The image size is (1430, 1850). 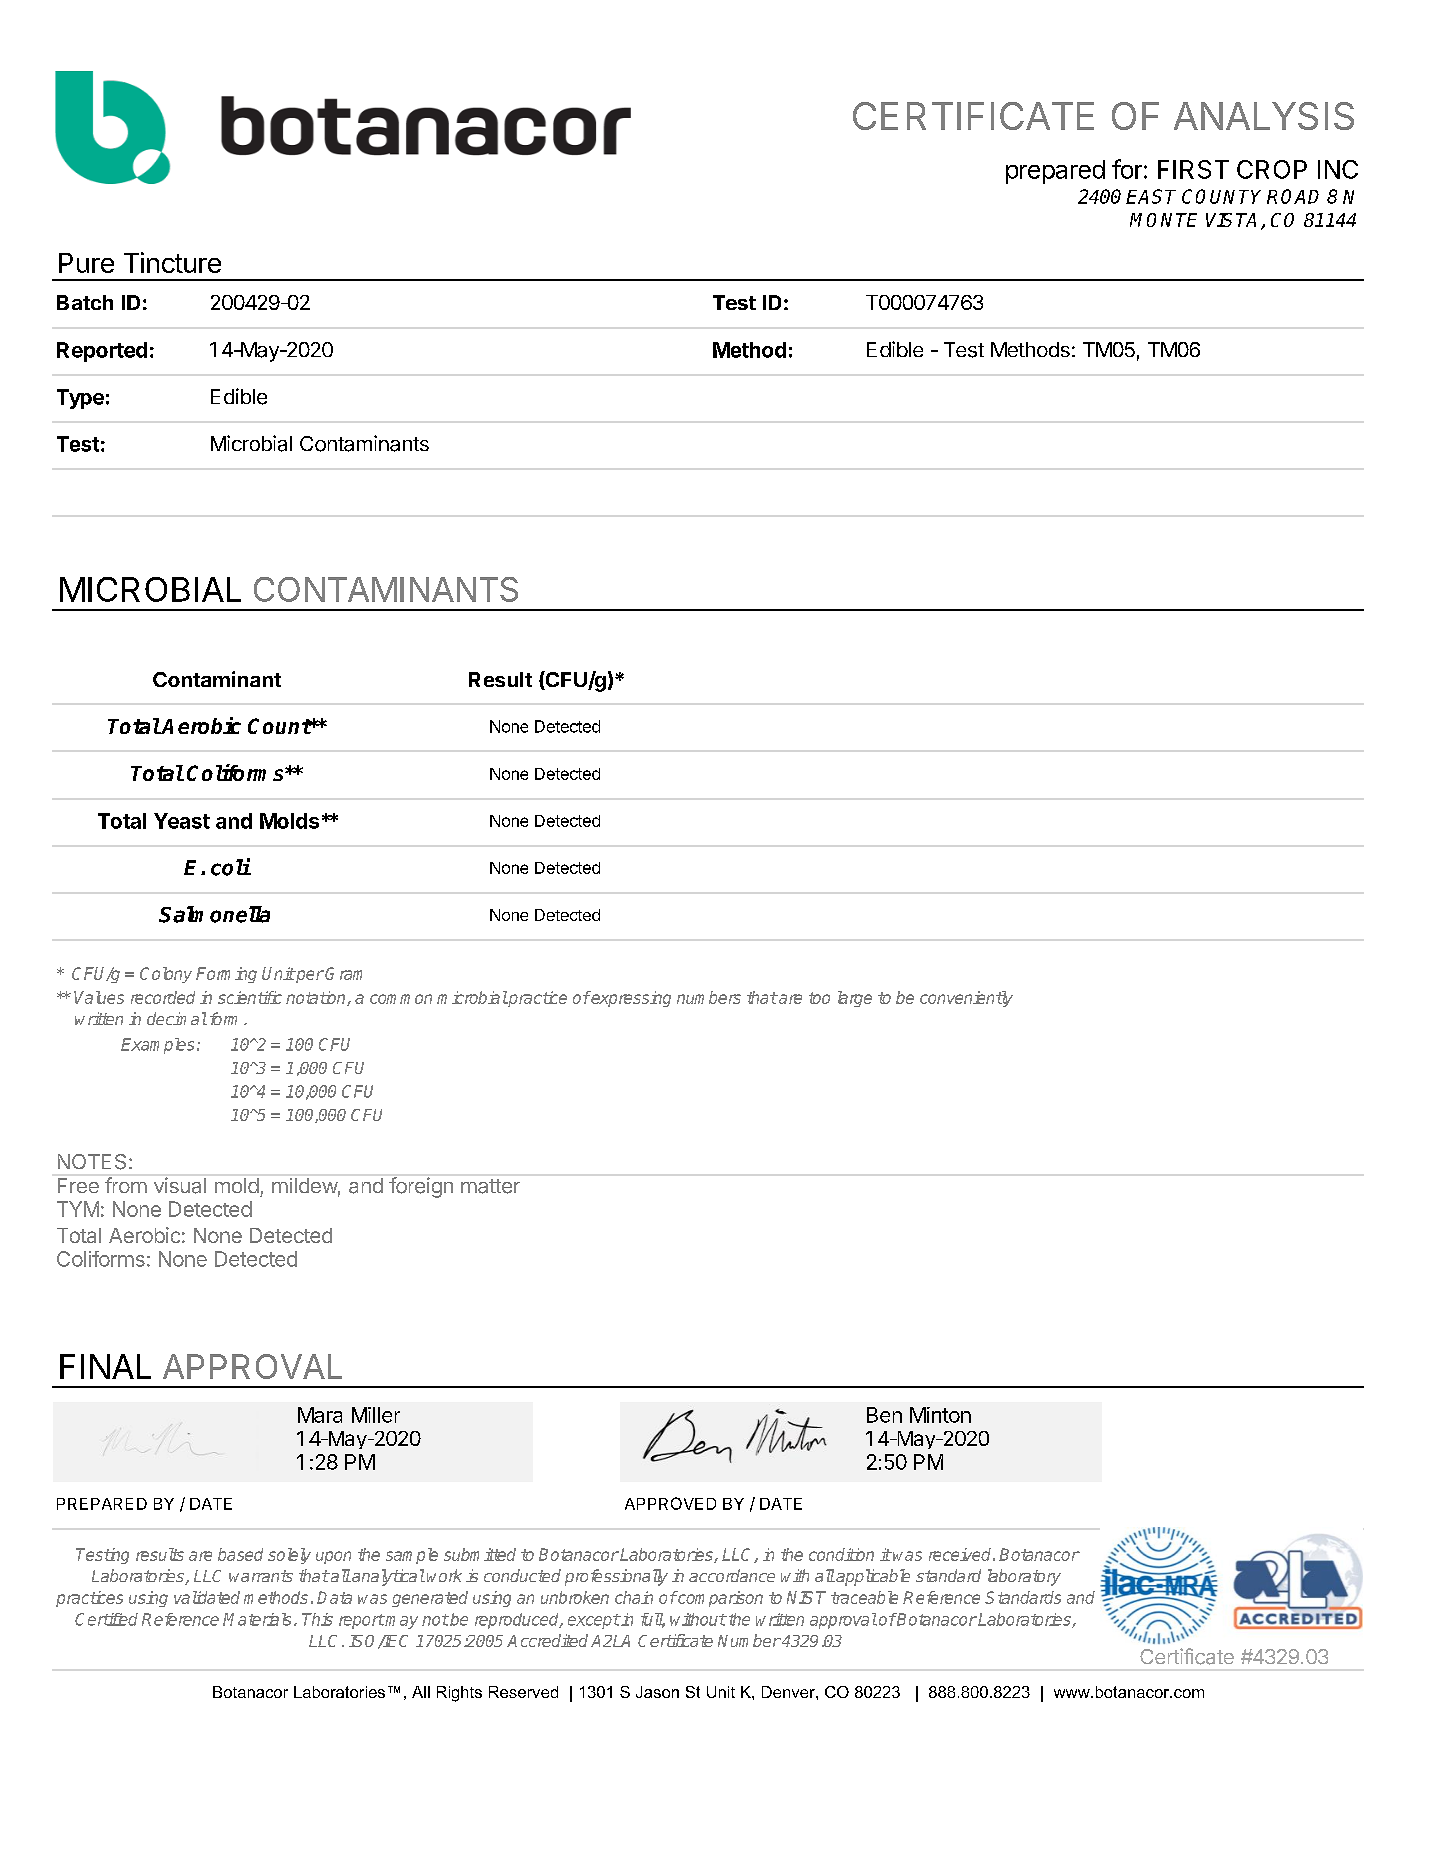 I want to click on Materials, so click(x=257, y=1619).
